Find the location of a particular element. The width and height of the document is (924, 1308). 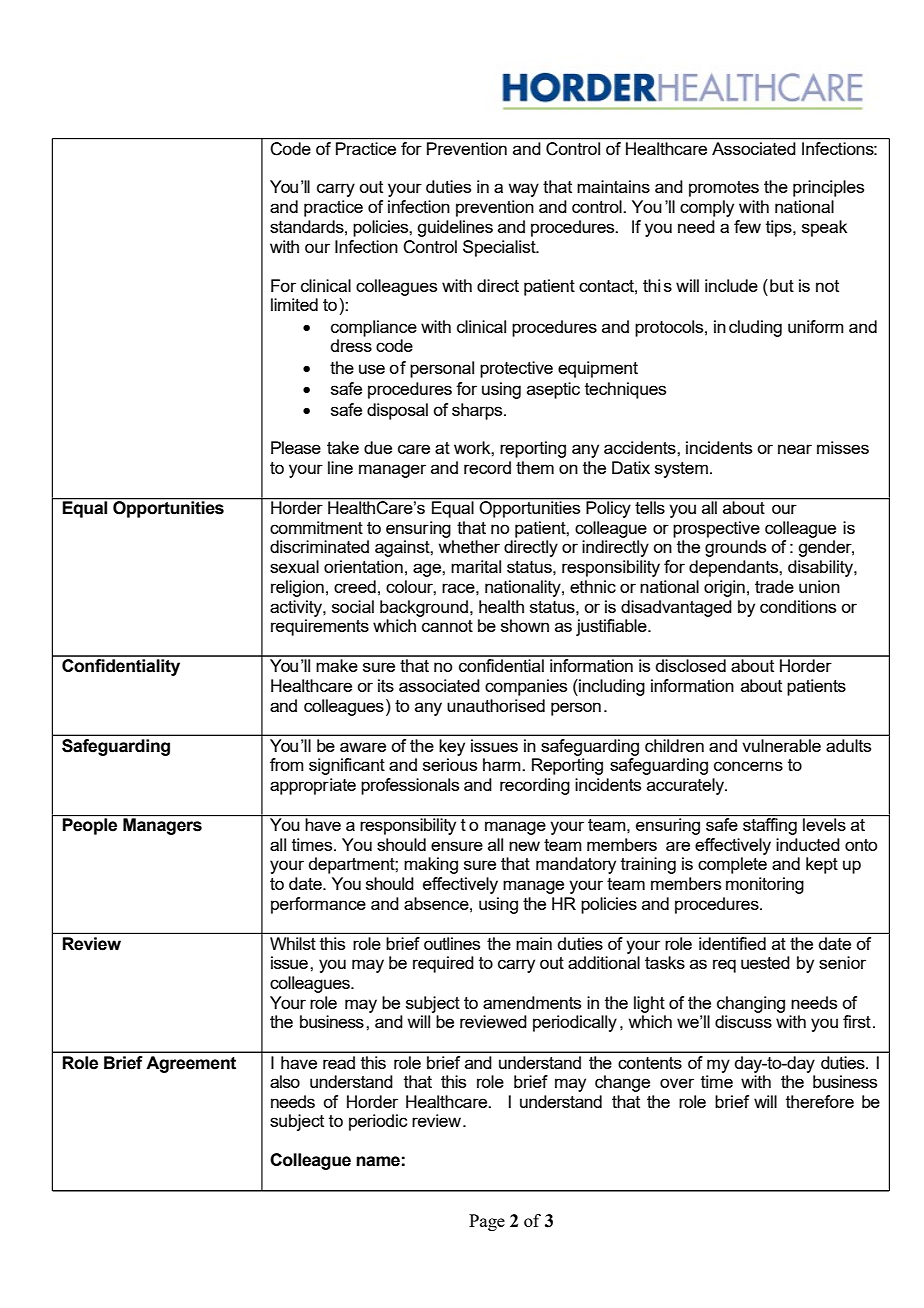

unauthorised is located at coordinates (496, 705).
